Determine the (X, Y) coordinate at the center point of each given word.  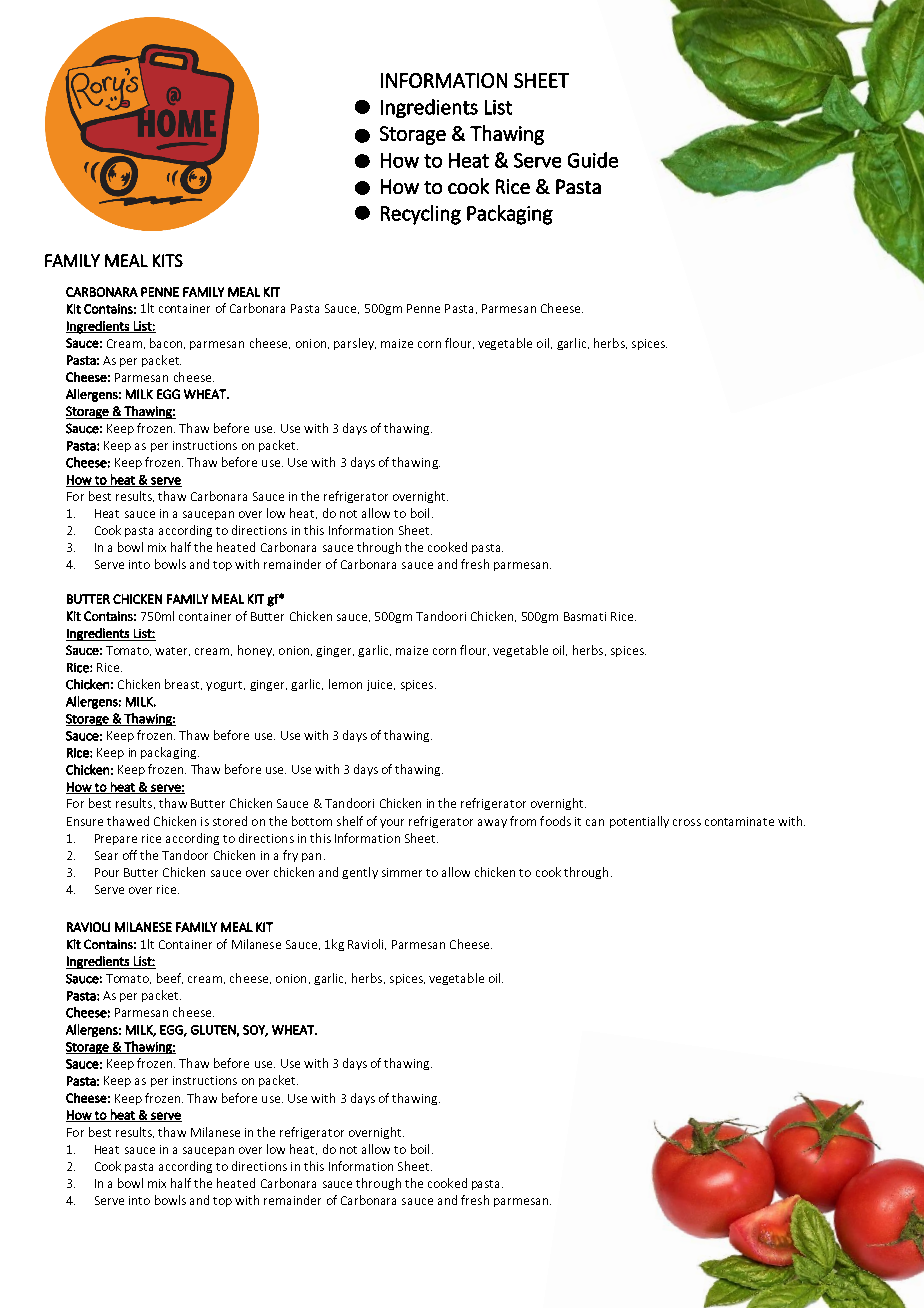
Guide (593, 160)
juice (381, 685)
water (172, 651)
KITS (168, 260)
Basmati (585, 616)
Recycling (421, 215)
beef (170, 978)
